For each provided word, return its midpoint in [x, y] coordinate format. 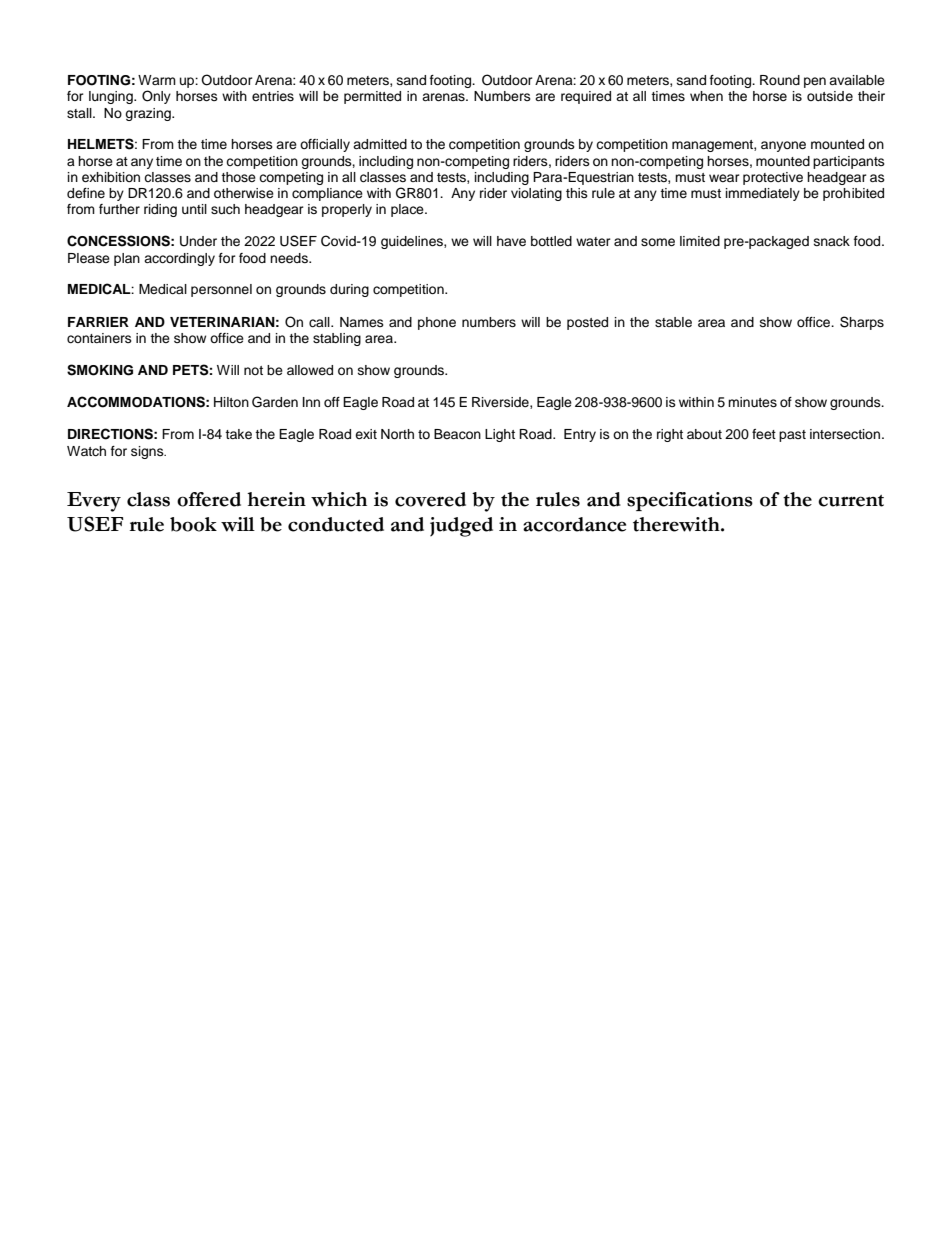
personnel [221, 290]
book [193, 524]
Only [156, 97]
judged [461, 527]
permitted [372, 97]
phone [437, 323]
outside [830, 96]
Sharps [862, 323]
